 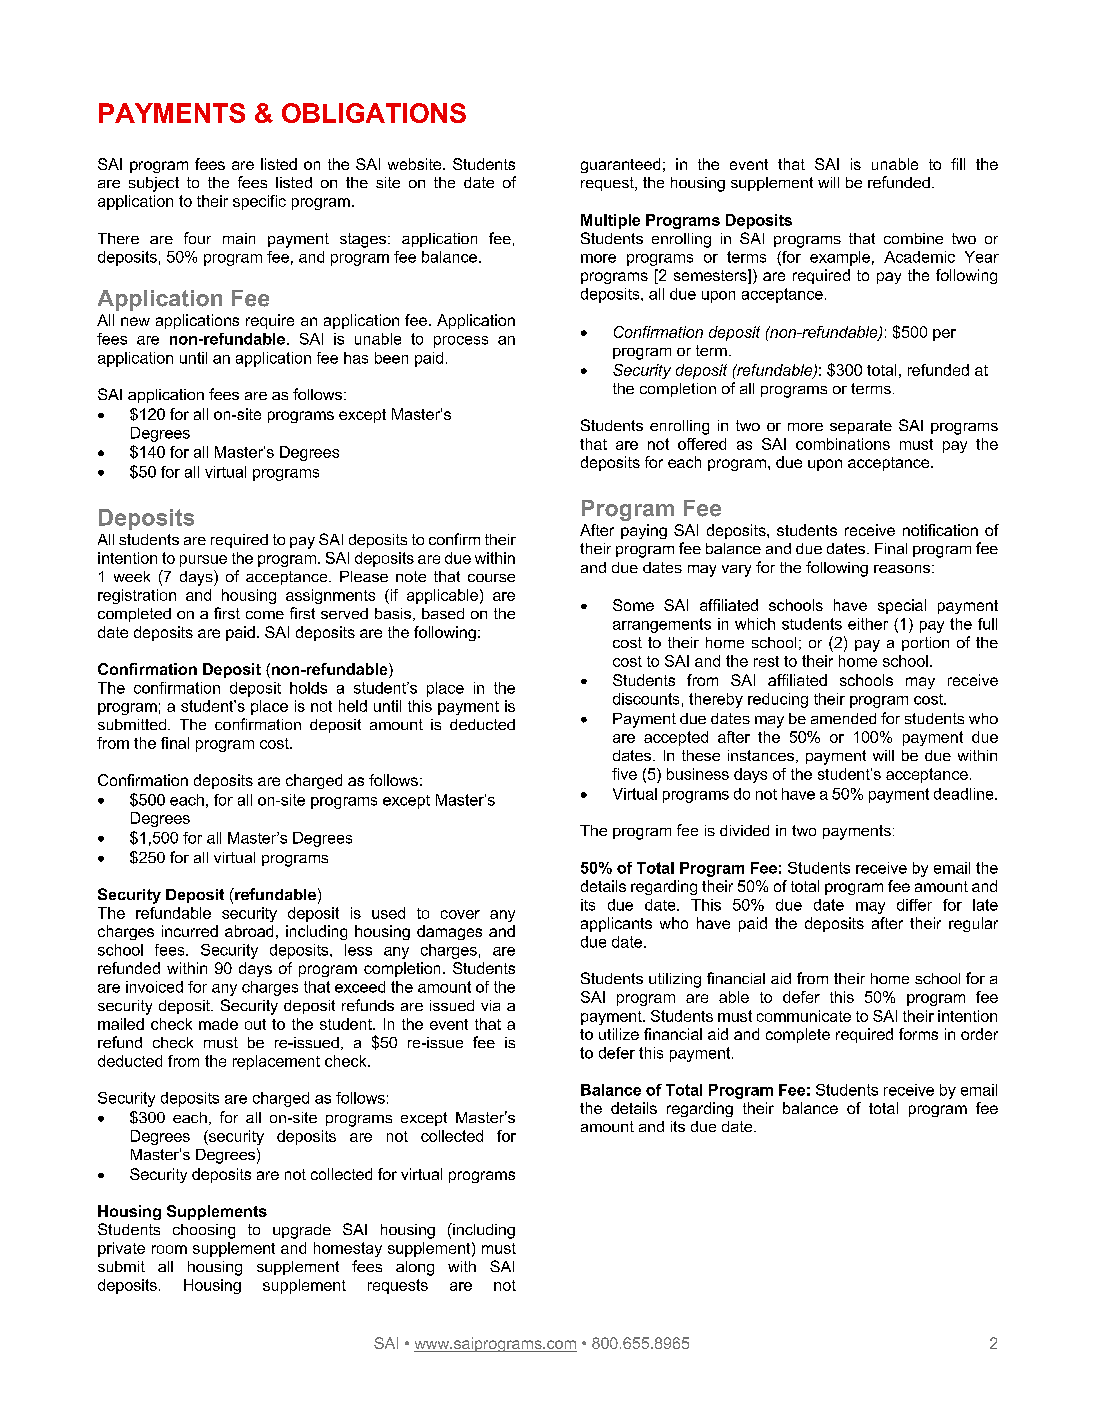 What do you see at coordinates (620, 165) in the page?
I see `guaranteed` at bounding box center [620, 165].
